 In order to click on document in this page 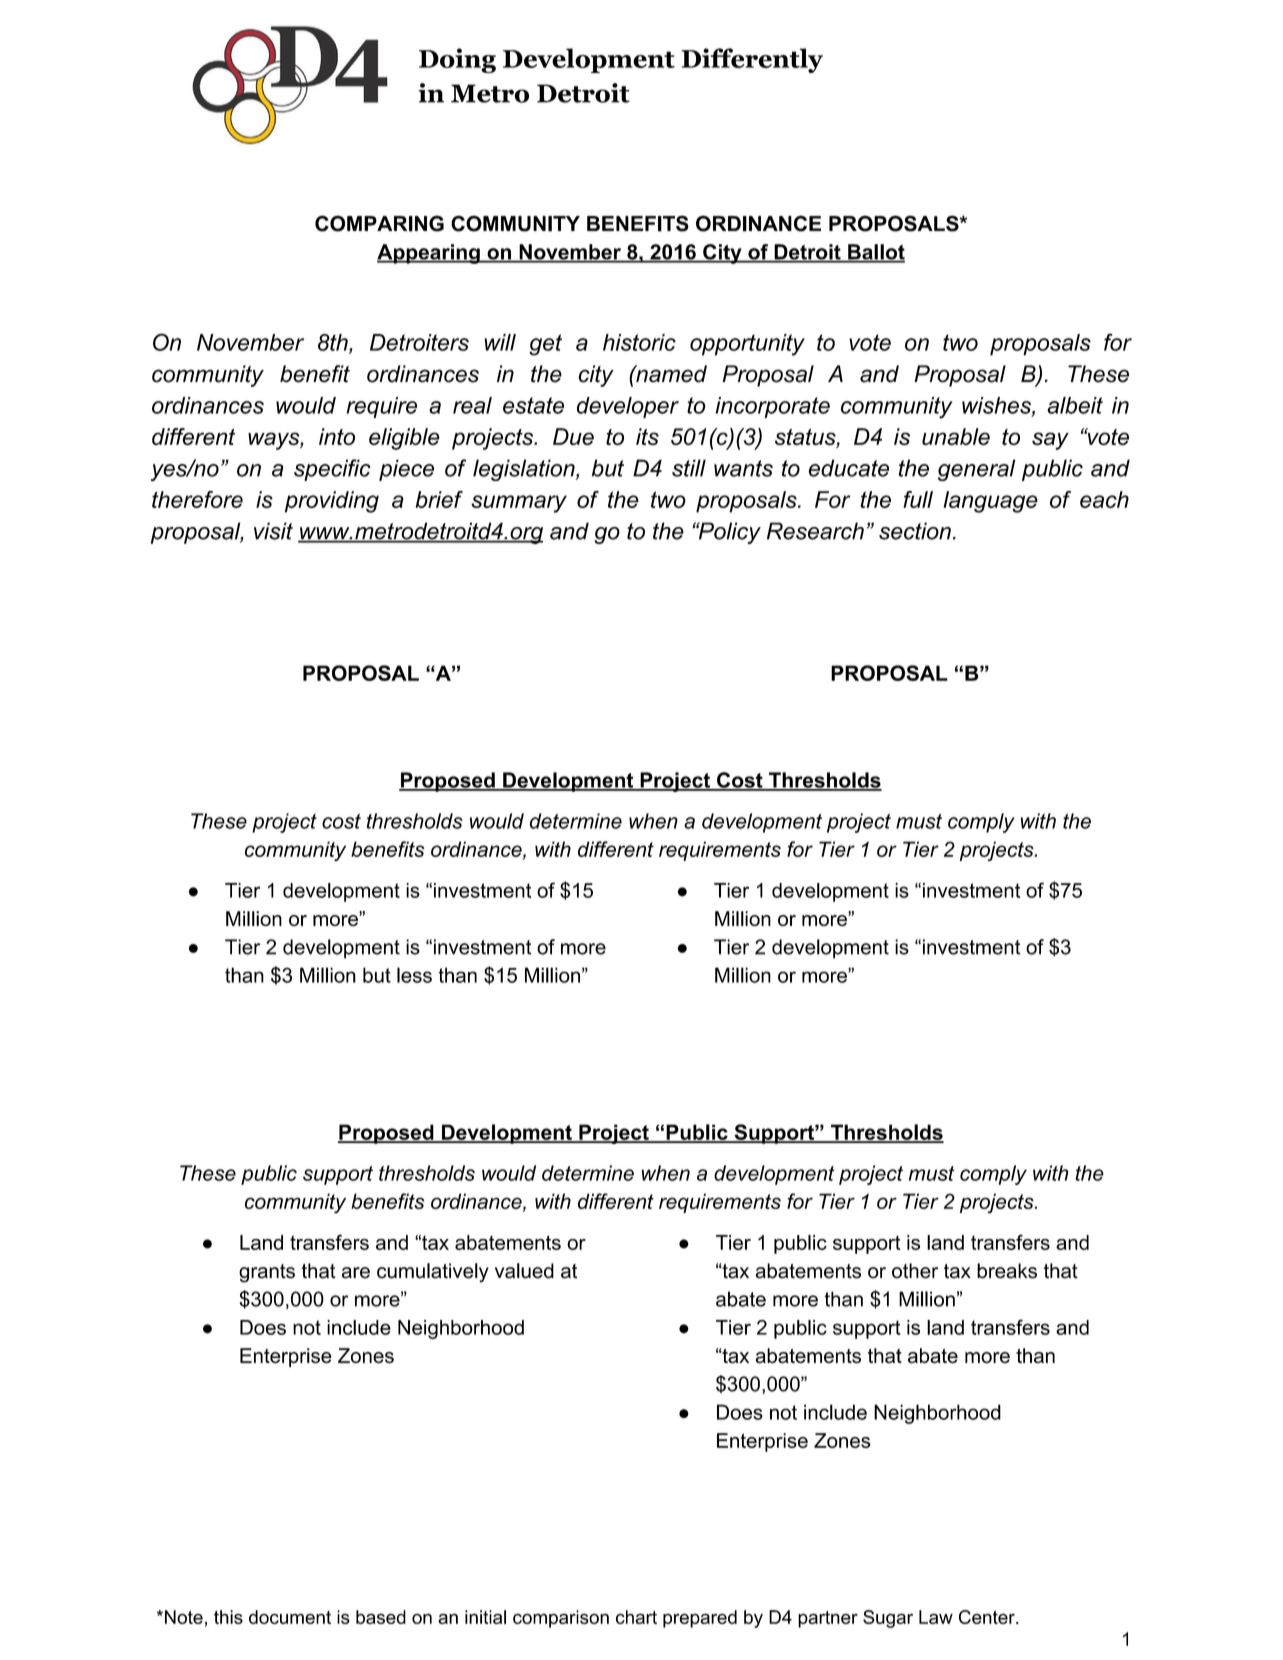, I will do `click(290, 1617)`.
